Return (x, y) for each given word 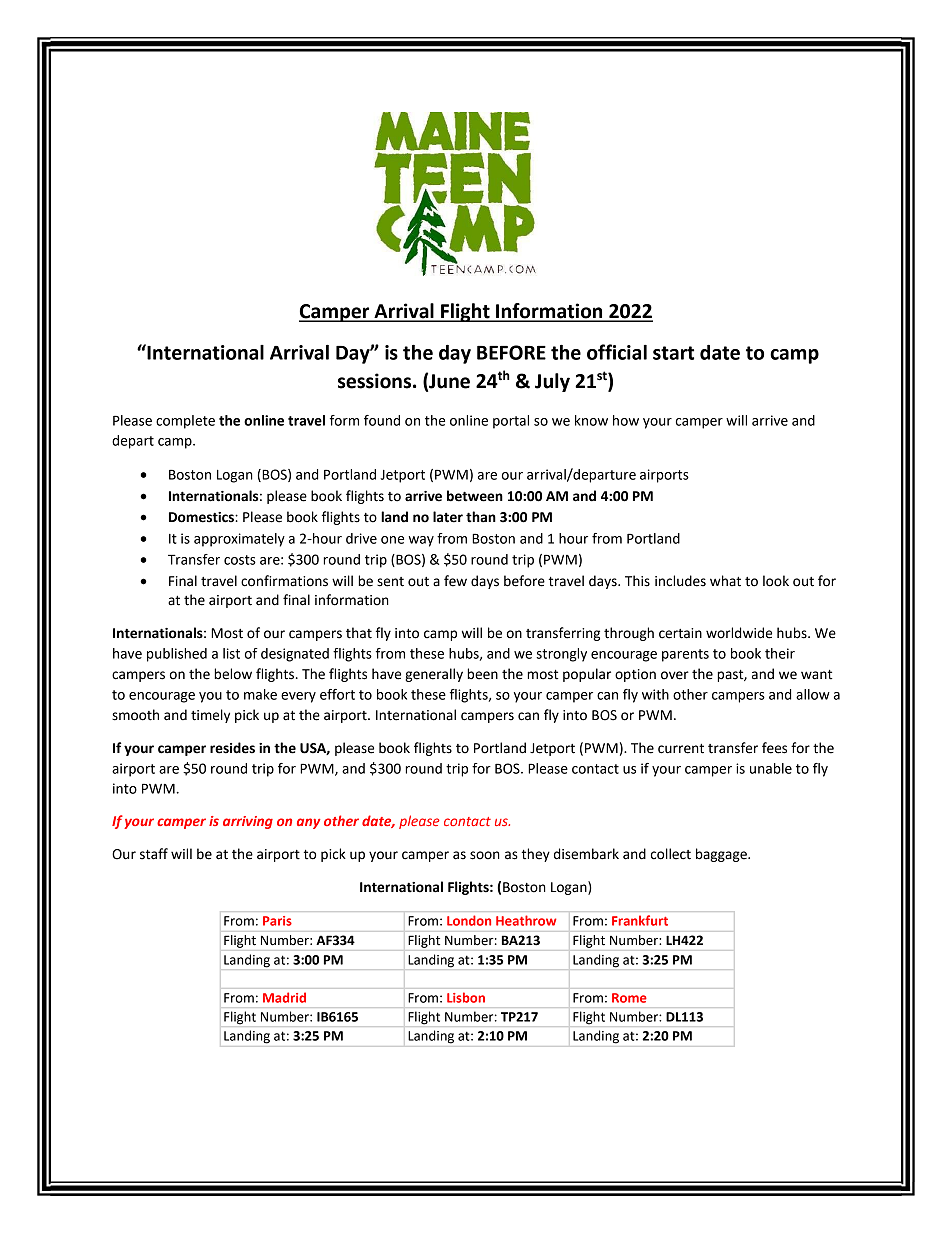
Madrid (284, 997)
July (552, 382)
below (233, 674)
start (673, 353)
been (482, 674)
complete (185, 422)
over (675, 675)
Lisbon (466, 997)
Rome (629, 998)
